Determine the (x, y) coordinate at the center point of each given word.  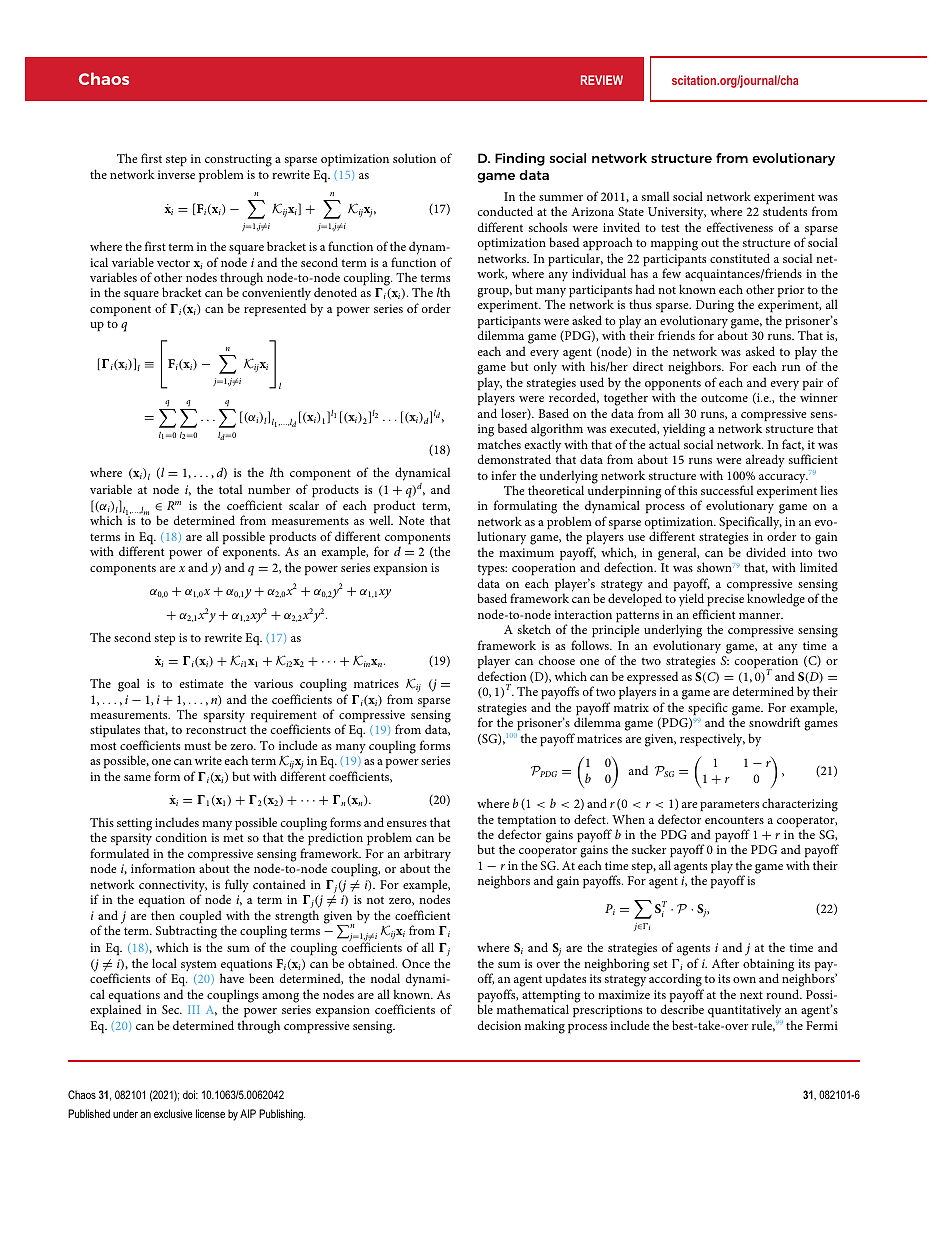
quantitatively (744, 1011)
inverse (176, 174)
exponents (251, 554)
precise (725, 600)
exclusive (173, 1113)
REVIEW (602, 80)
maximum (526, 552)
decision (499, 1025)
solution (414, 158)
